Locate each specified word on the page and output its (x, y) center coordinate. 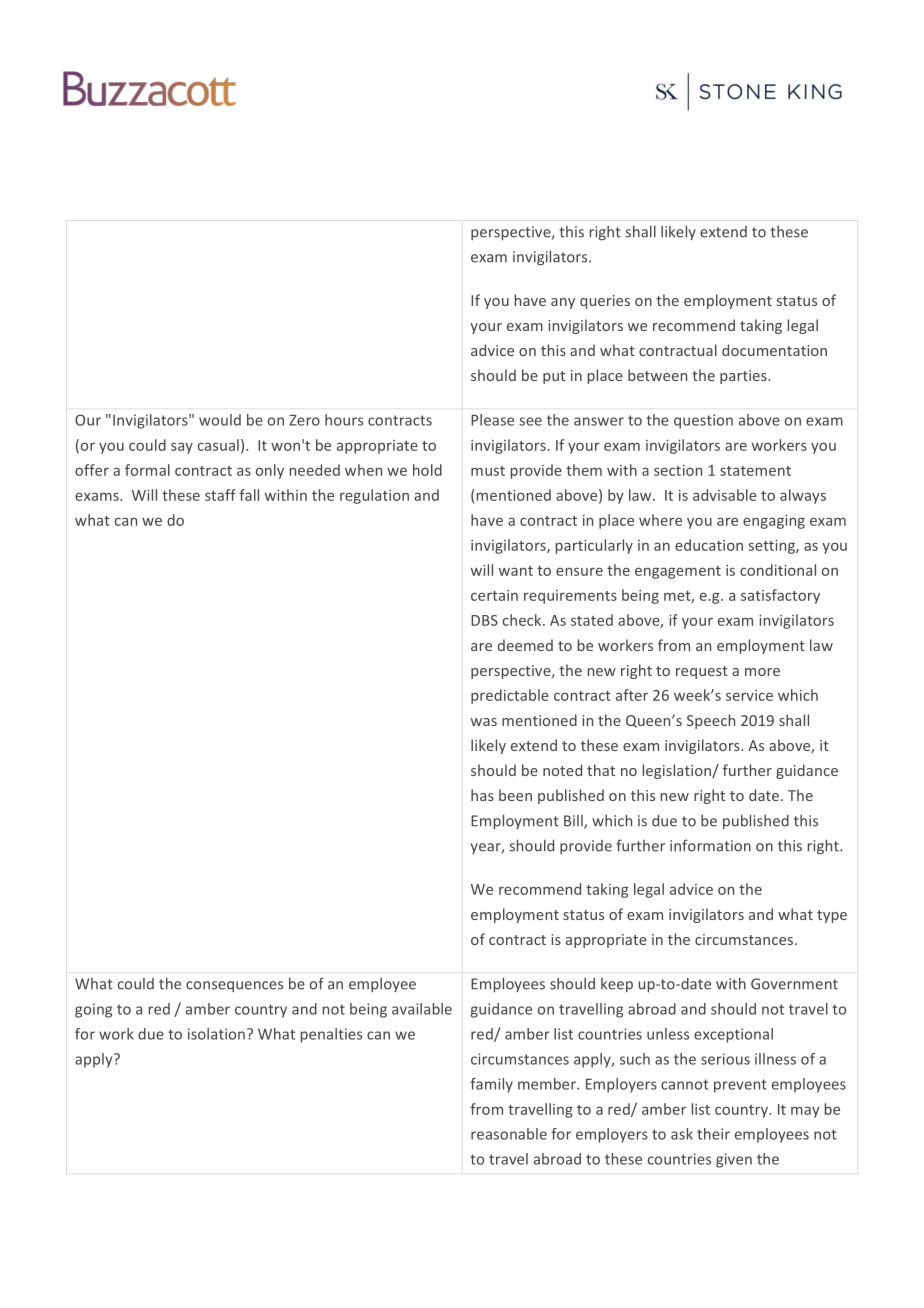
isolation (216, 1034)
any (563, 303)
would (220, 420)
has (482, 795)
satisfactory (780, 596)
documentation (774, 350)
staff (220, 495)
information (710, 845)
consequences (234, 986)
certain (494, 595)
